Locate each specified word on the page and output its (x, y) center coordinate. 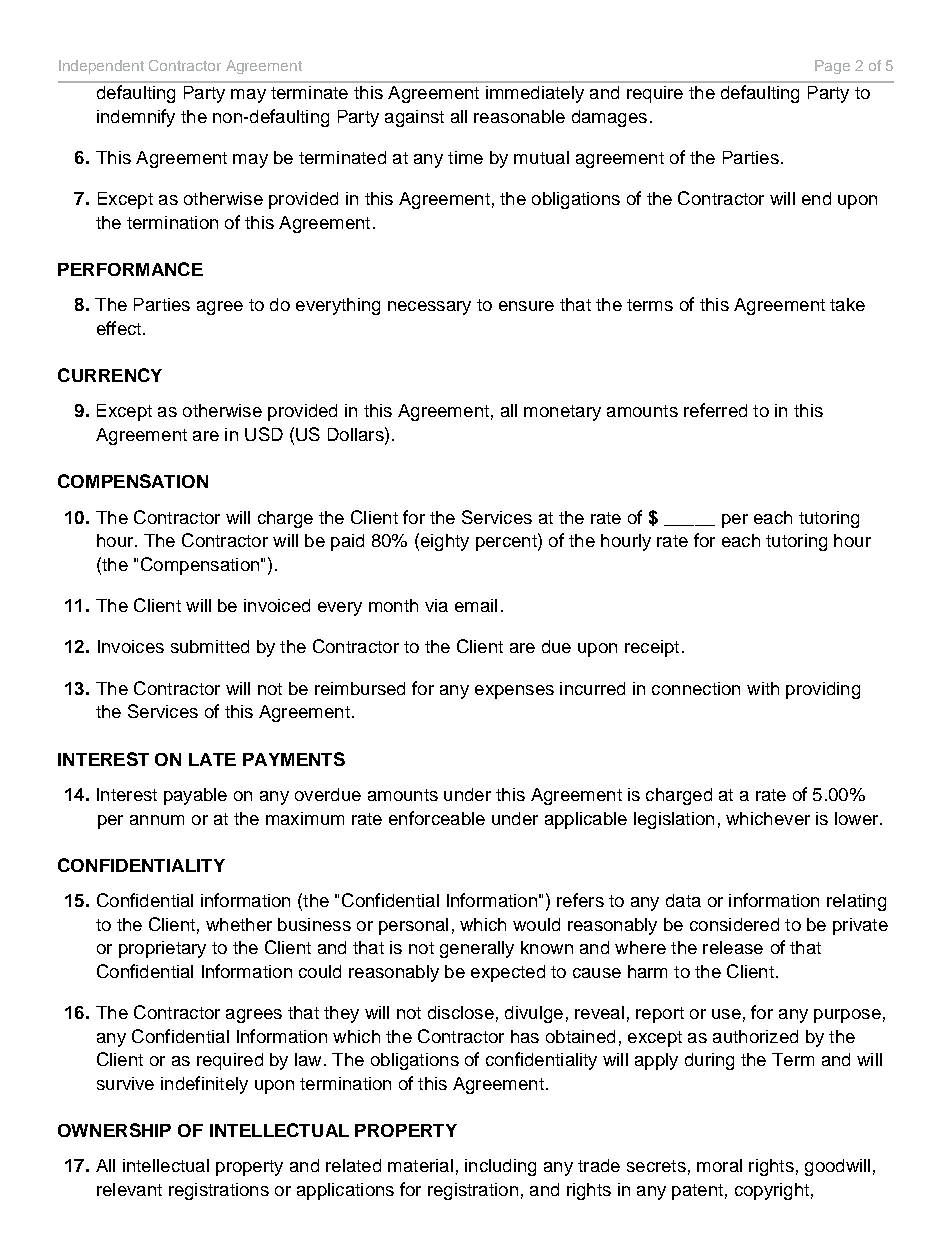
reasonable (519, 116)
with (763, 688)
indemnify (136, 118)
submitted (210, 646)
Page (832, 67)
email (476, 605)
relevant (129, 1189)
